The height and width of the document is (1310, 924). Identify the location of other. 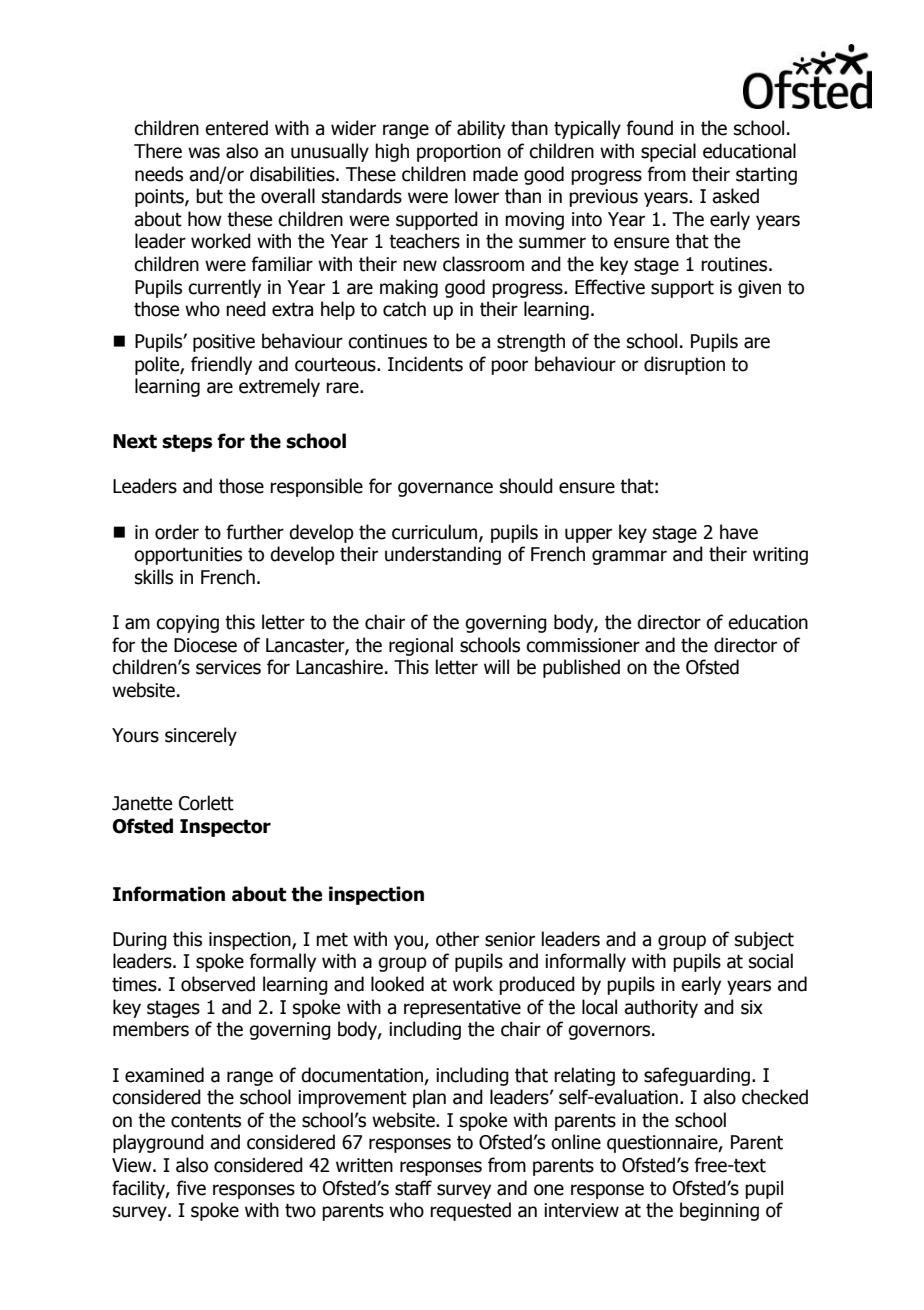
(457, 939).
